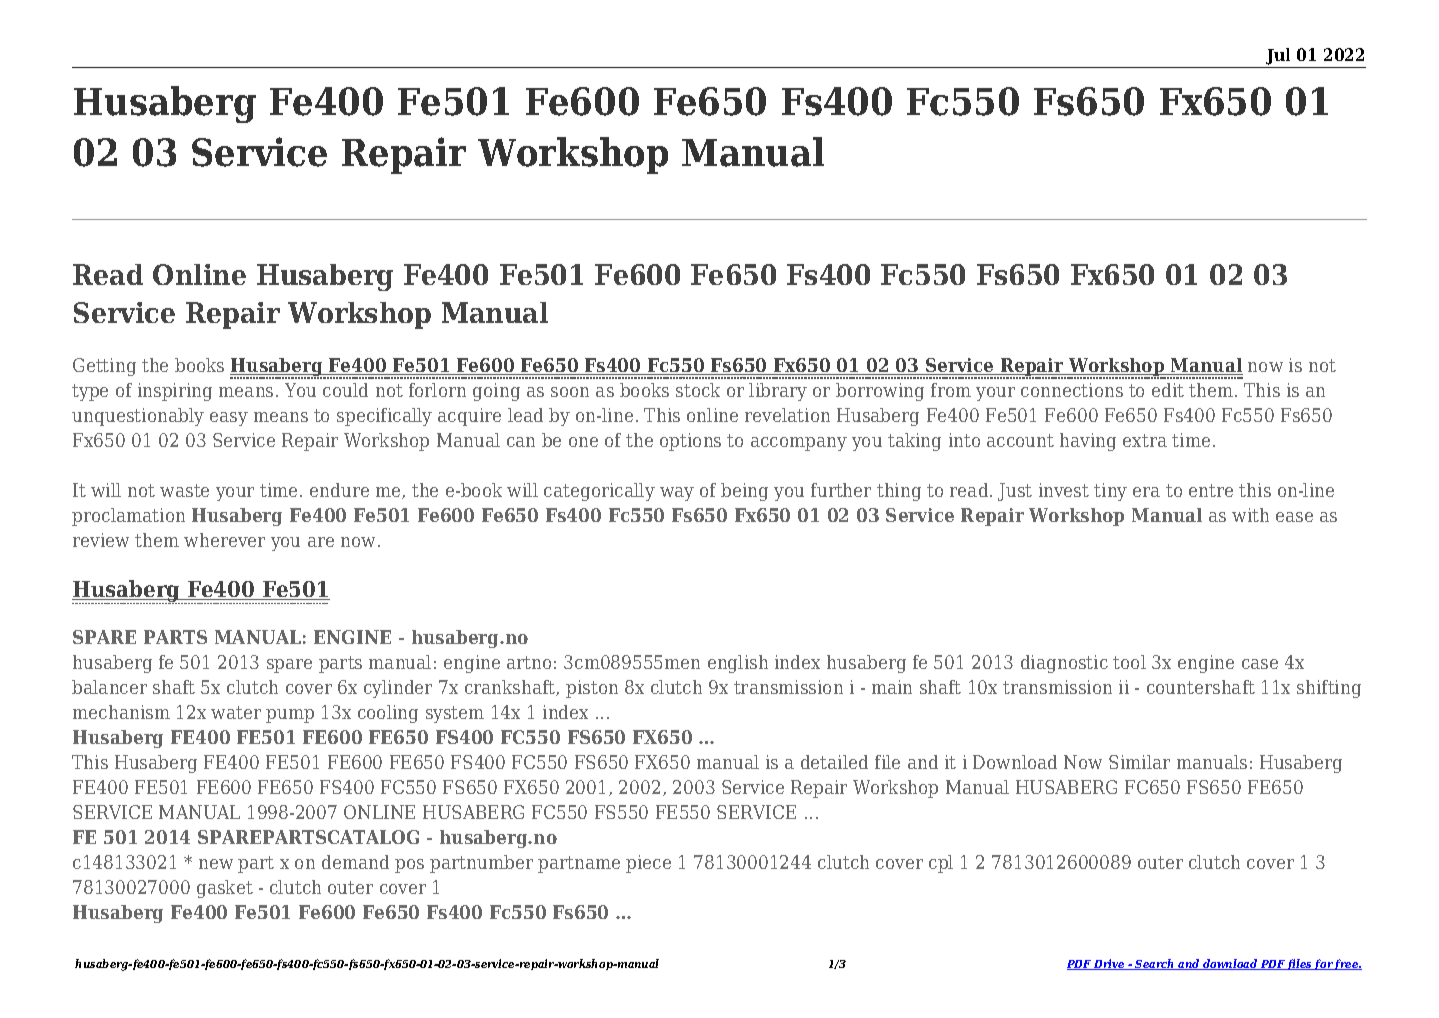 The height and width of the screenshot is (1018, 1439). I want to click on inspiring, so click(175, 392).
